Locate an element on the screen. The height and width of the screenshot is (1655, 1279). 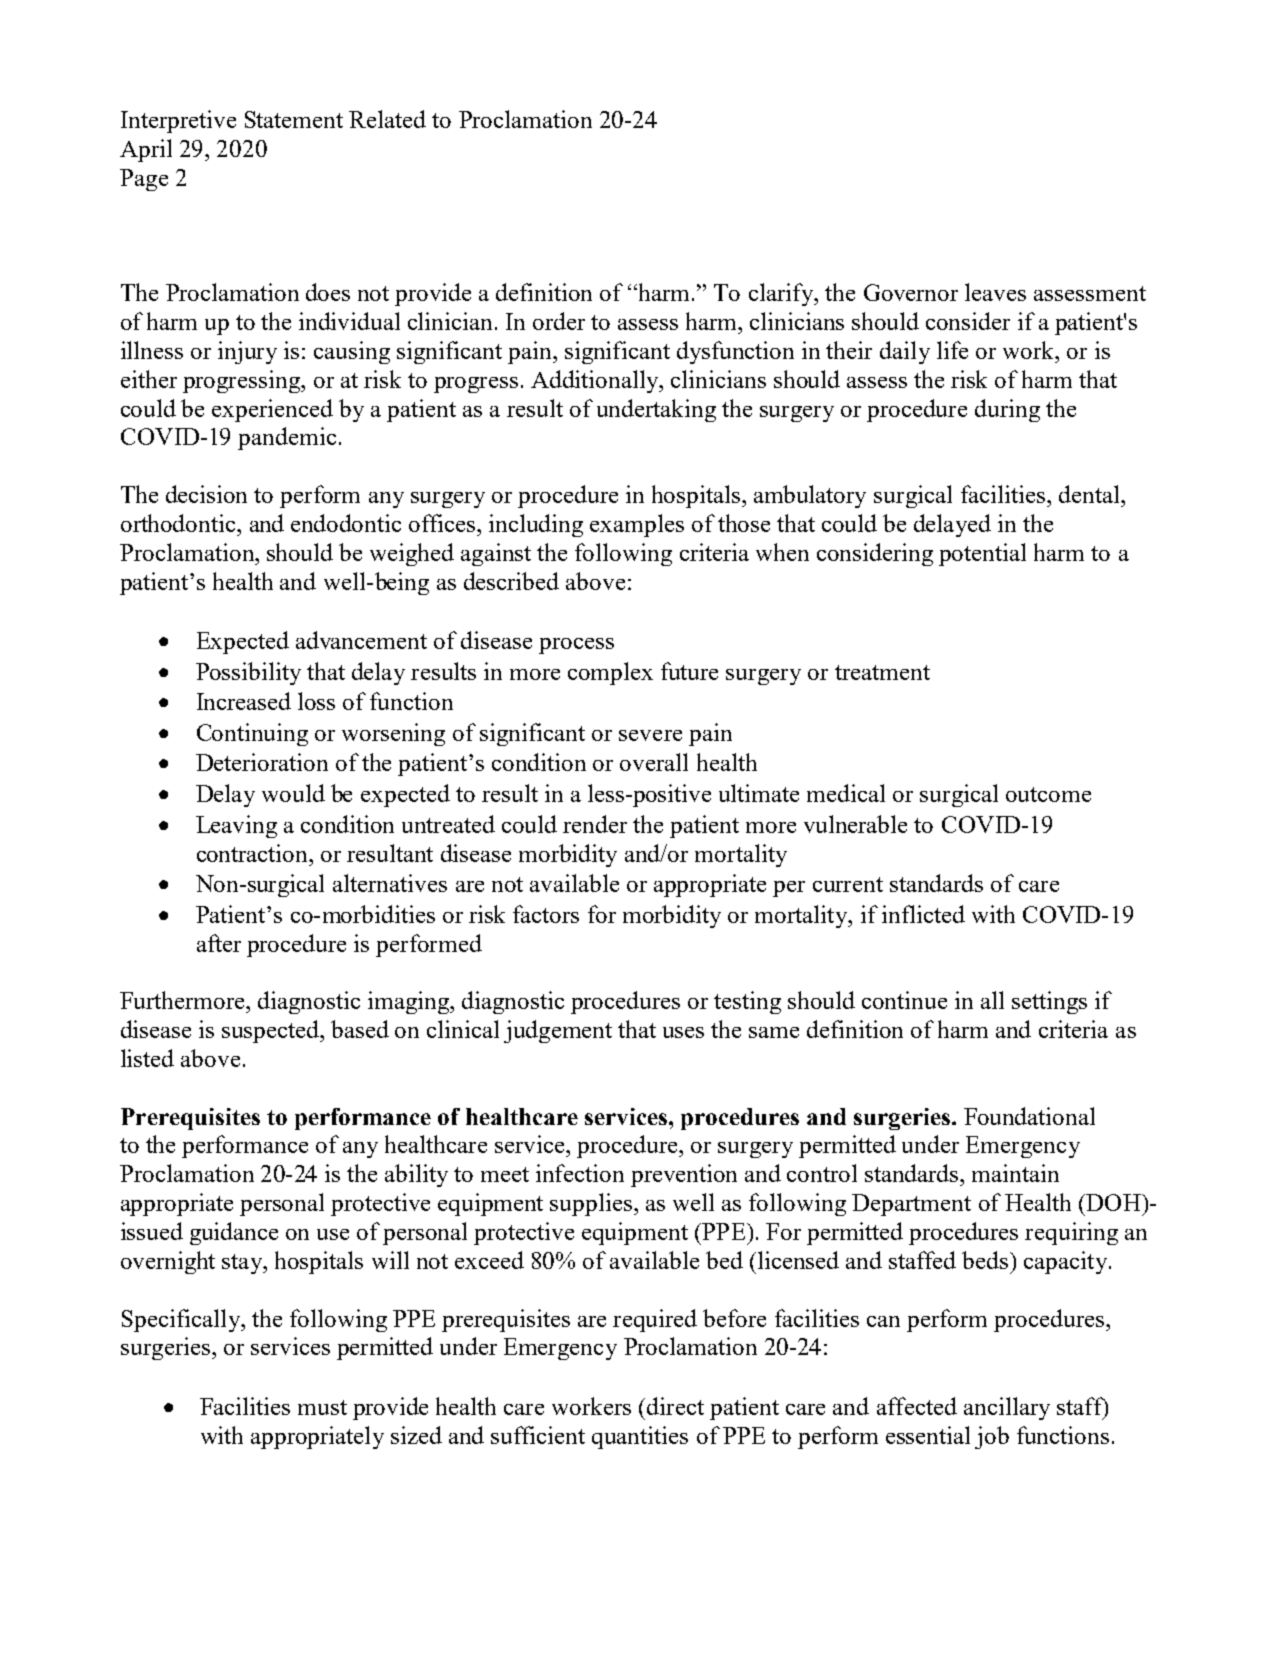
outcome is located at coordinates (1048, 794).
